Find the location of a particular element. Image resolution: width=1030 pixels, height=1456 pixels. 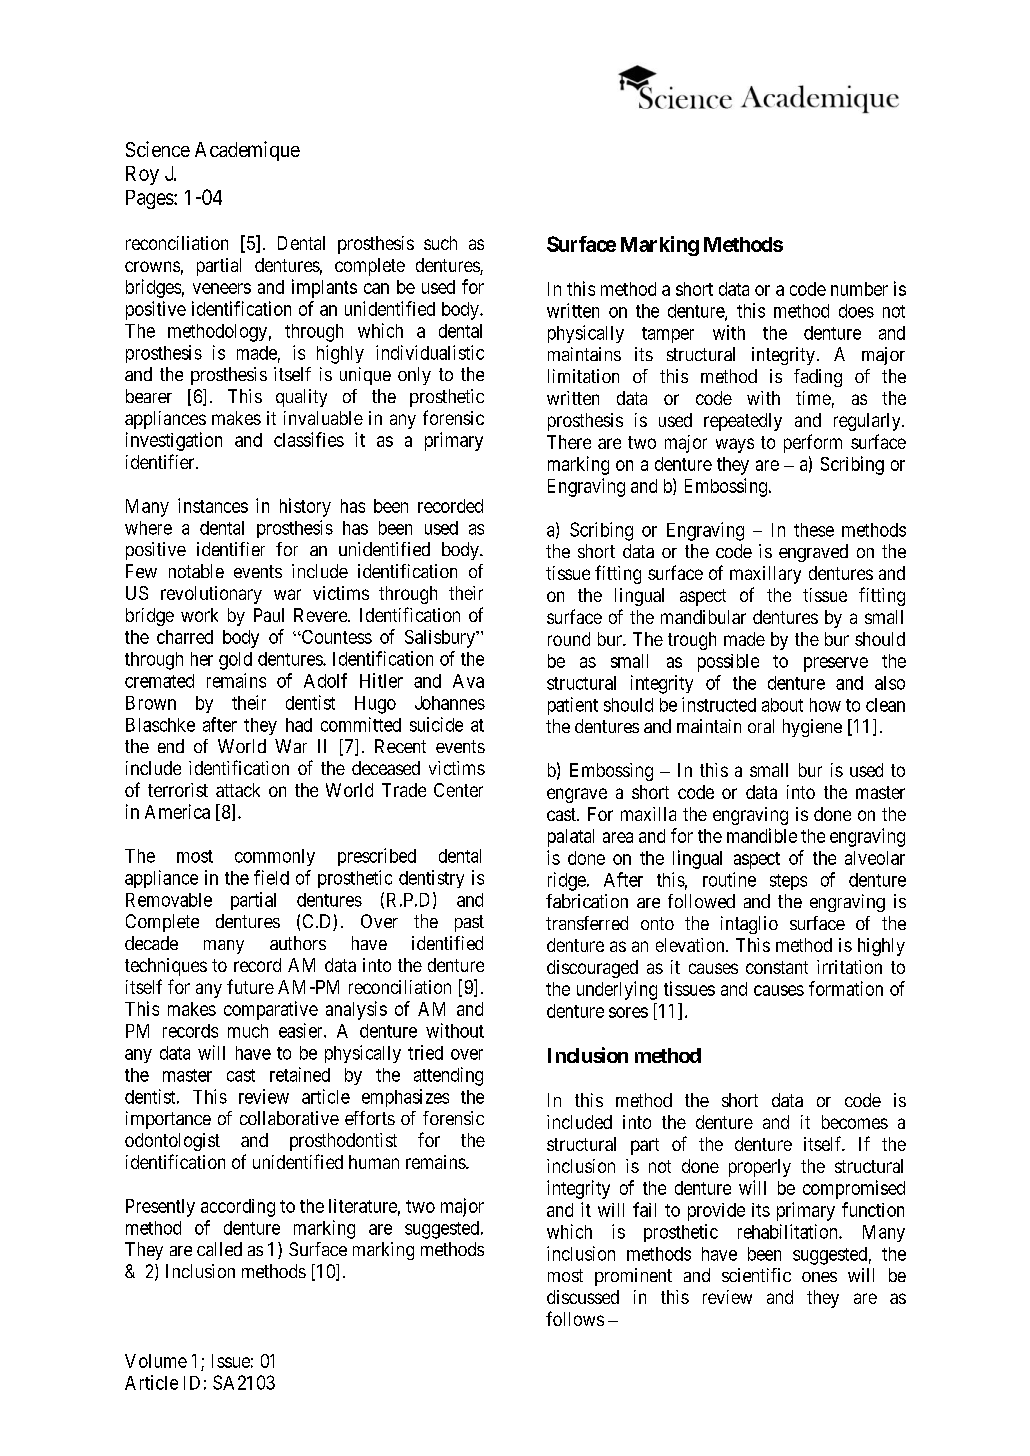

perform is located at coordinates (813, 443).
